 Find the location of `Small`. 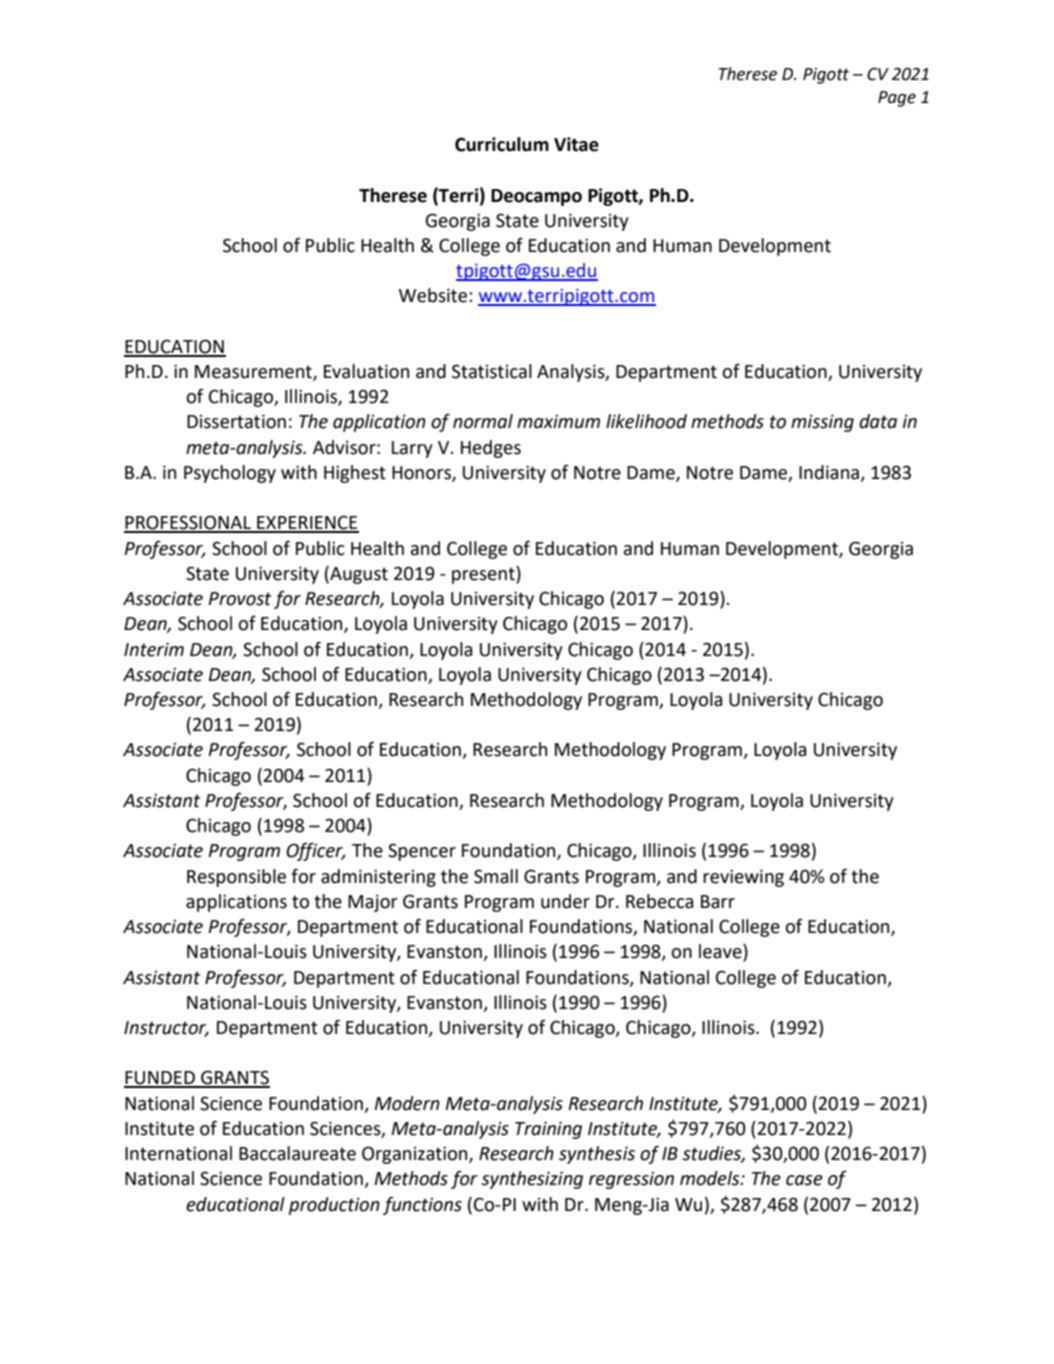

Small is located at coordinates (496, 876).
